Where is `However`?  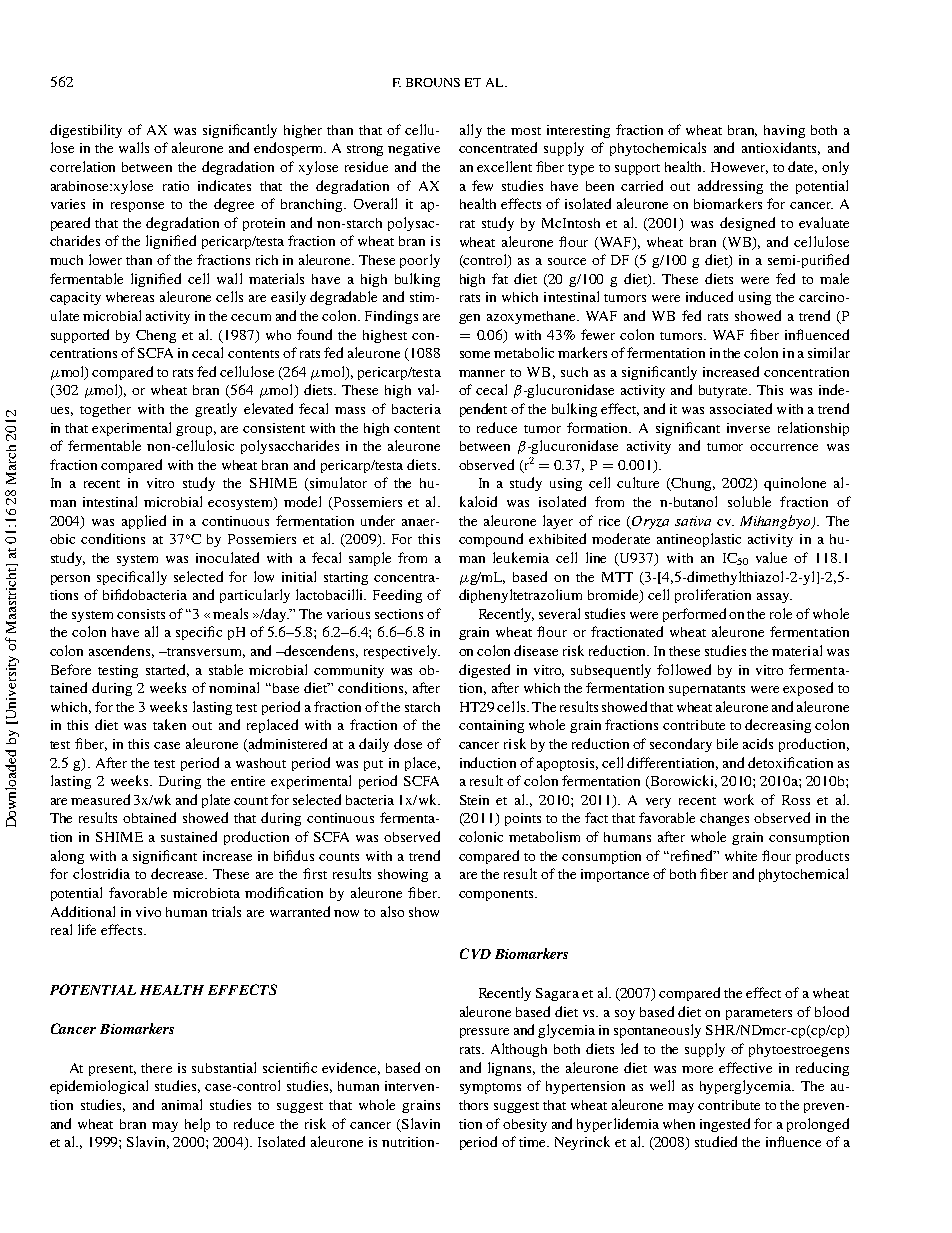 However is located at coordinates (739, 168).
